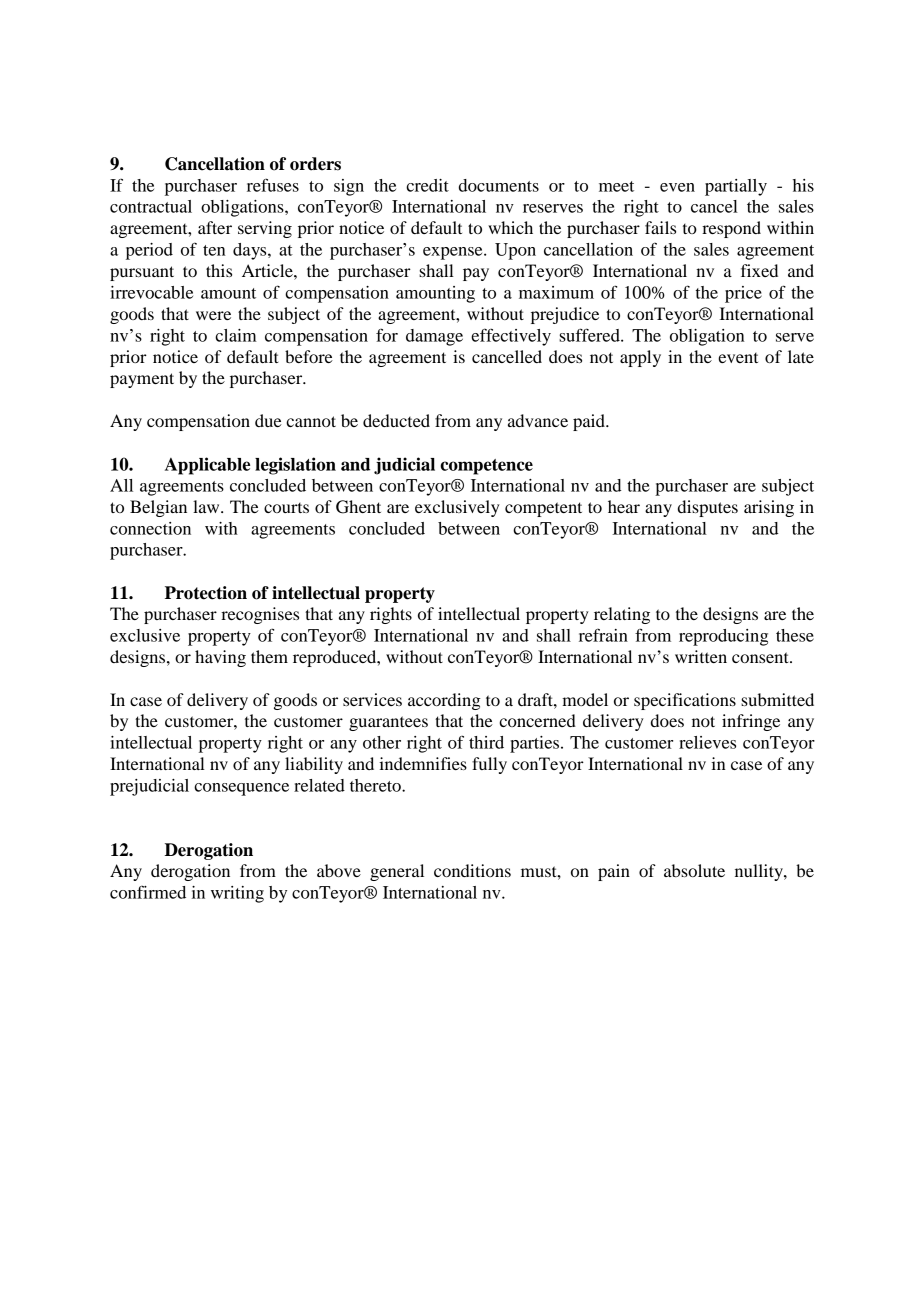 The image size is (924, 1308). I want to click on according, so click(444, 701).
